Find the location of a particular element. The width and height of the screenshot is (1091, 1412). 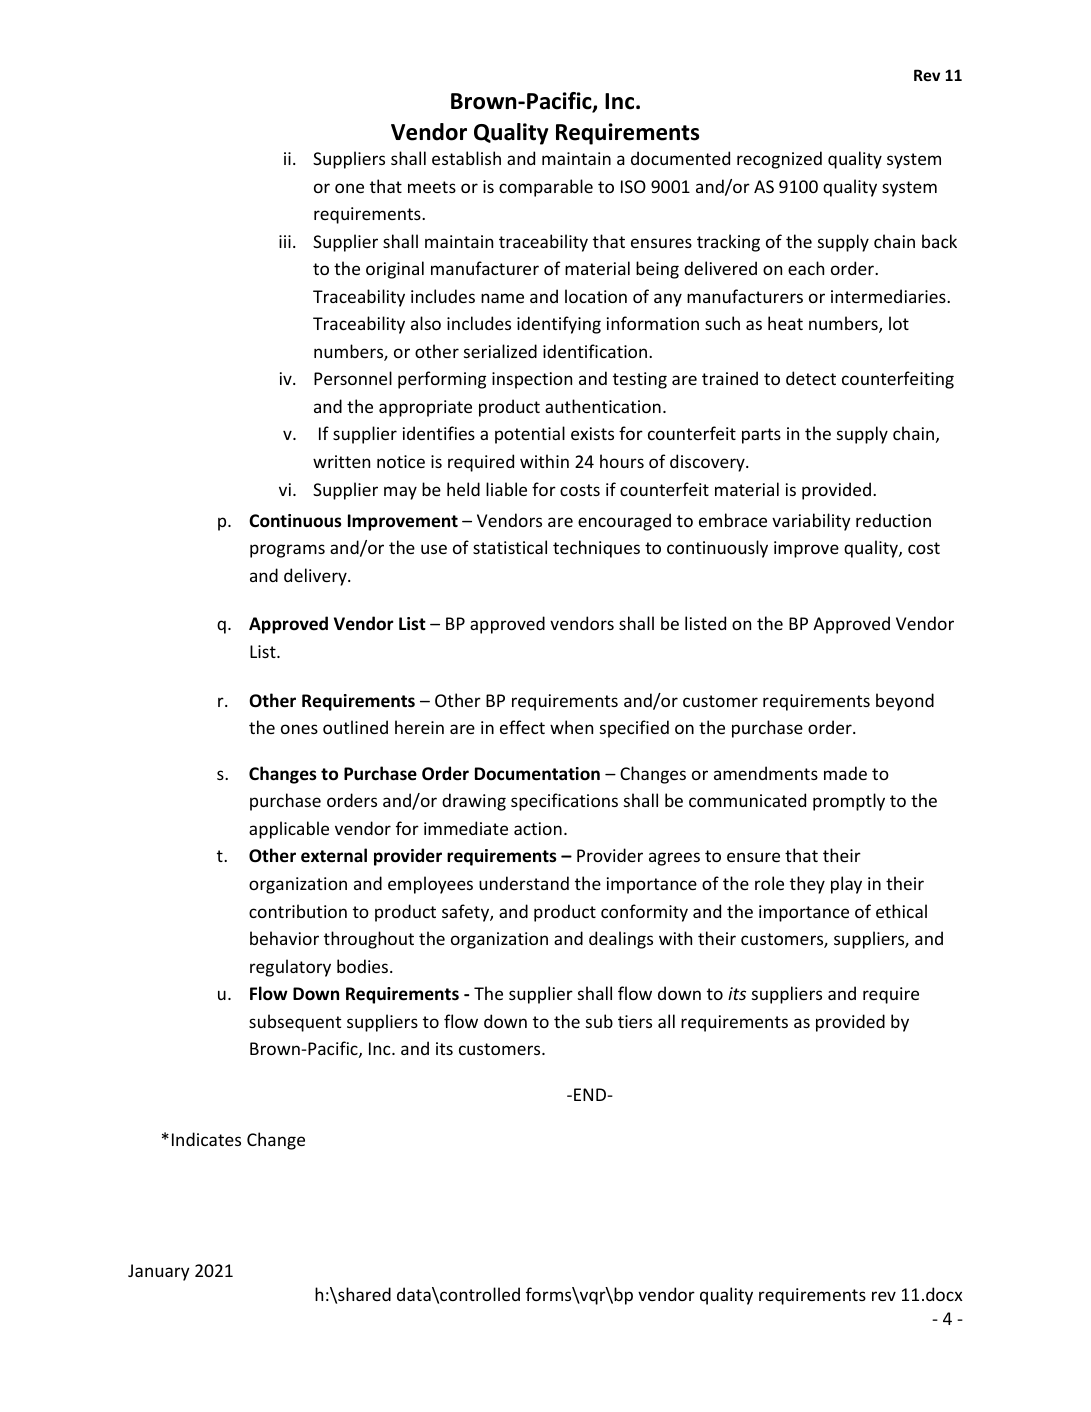

January is located at coordinates (159, 1272).
